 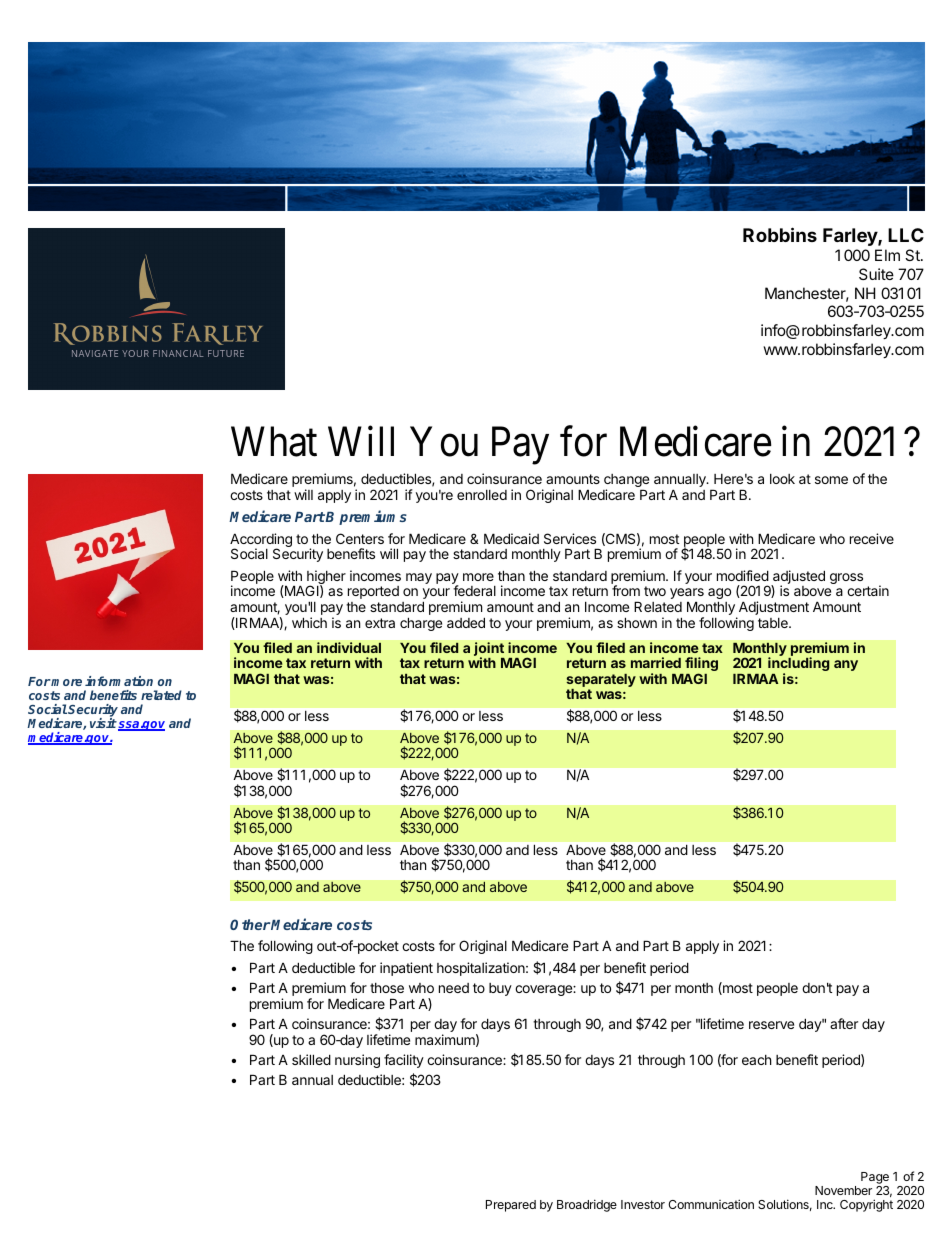 I want to click on separately, so click(x=601, y=682).
